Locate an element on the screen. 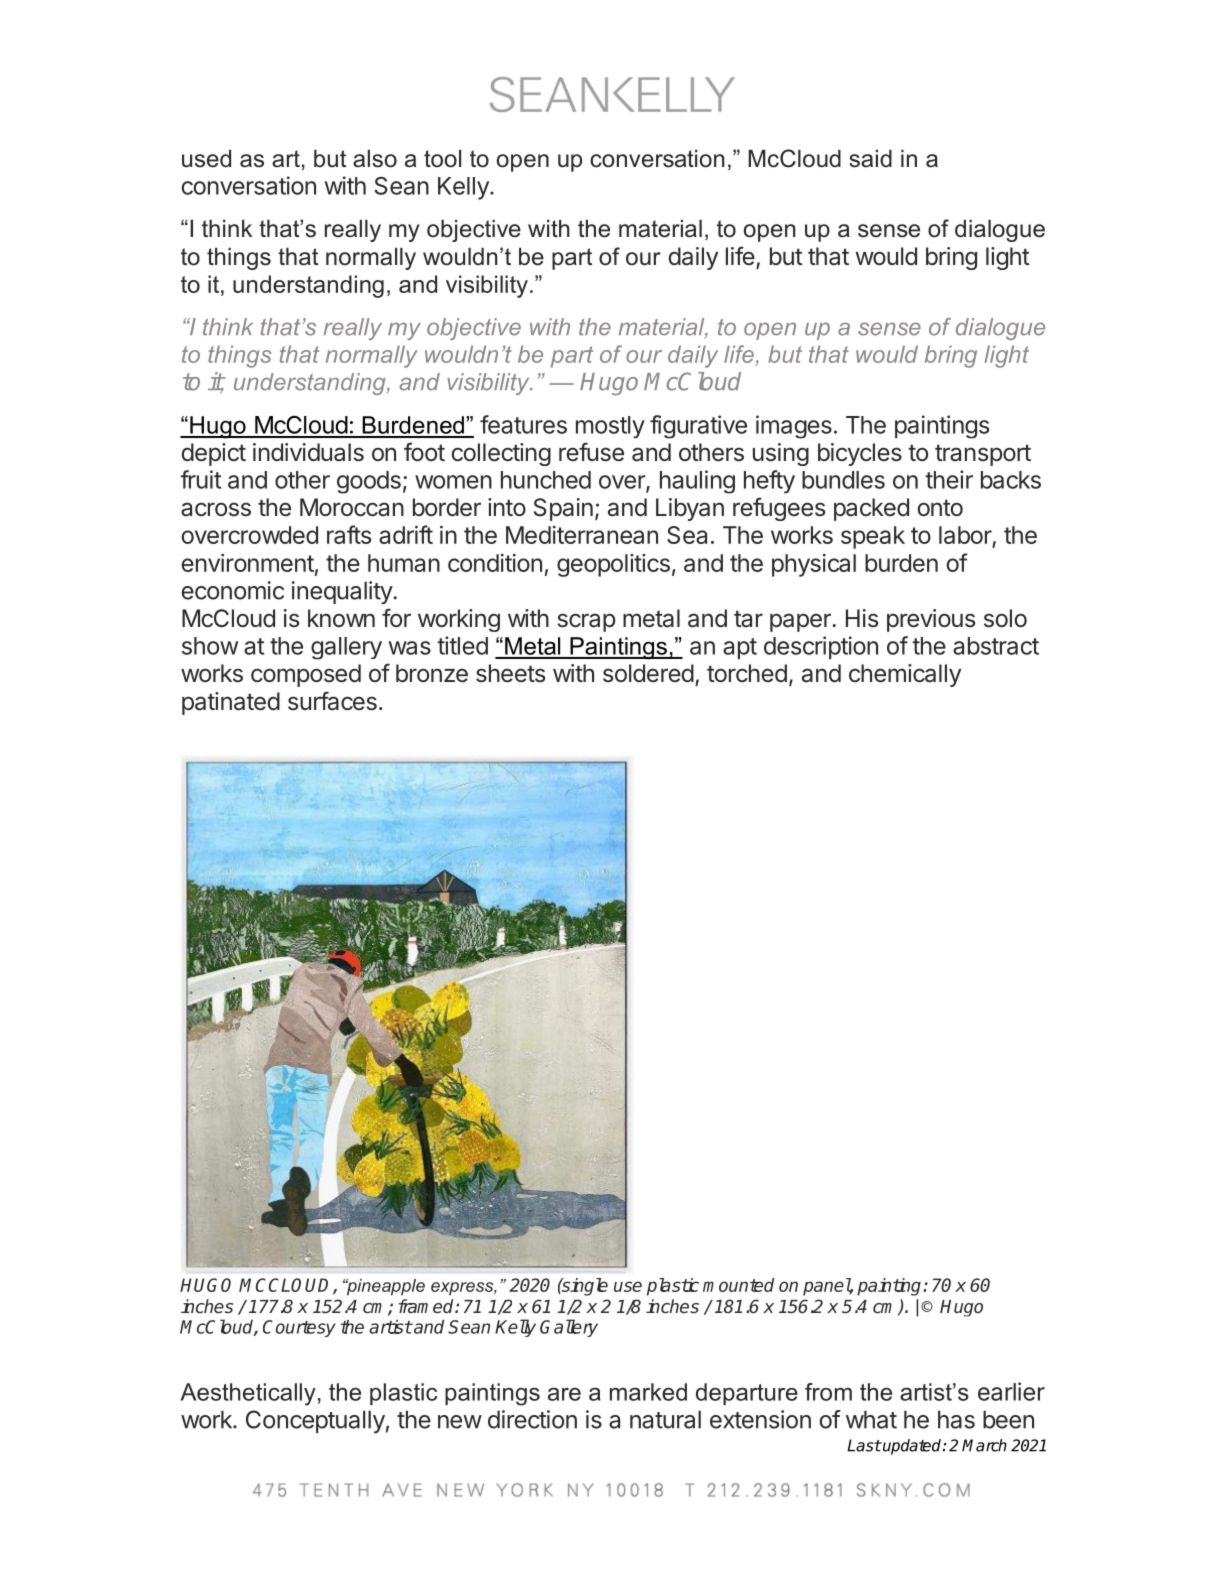 This screenshot has width=1227, height=1587. also is located at coordinates (375, 159).
